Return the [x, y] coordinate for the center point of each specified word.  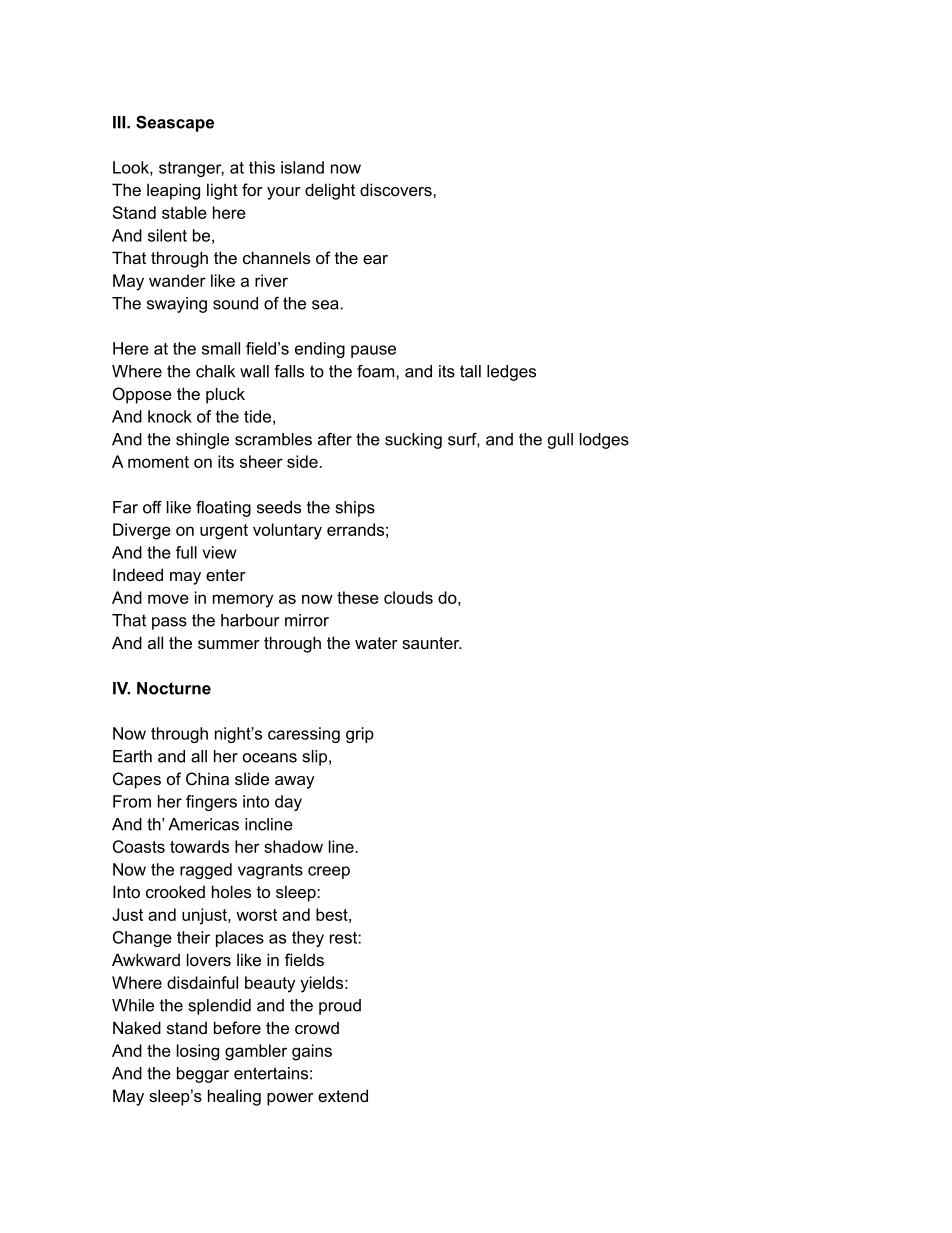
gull [560, 441]
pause [373, 351]
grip [360, 735]
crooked [175, 891]
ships [355, 509]
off [152, 507]
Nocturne [174, 688]
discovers [397, 189]
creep [329, 872]
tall [470, 371]
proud [340, 1007]
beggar [203, 1075]
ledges [511, 373]
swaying [177, 305]
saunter [432, 643]
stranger [191, 169]
